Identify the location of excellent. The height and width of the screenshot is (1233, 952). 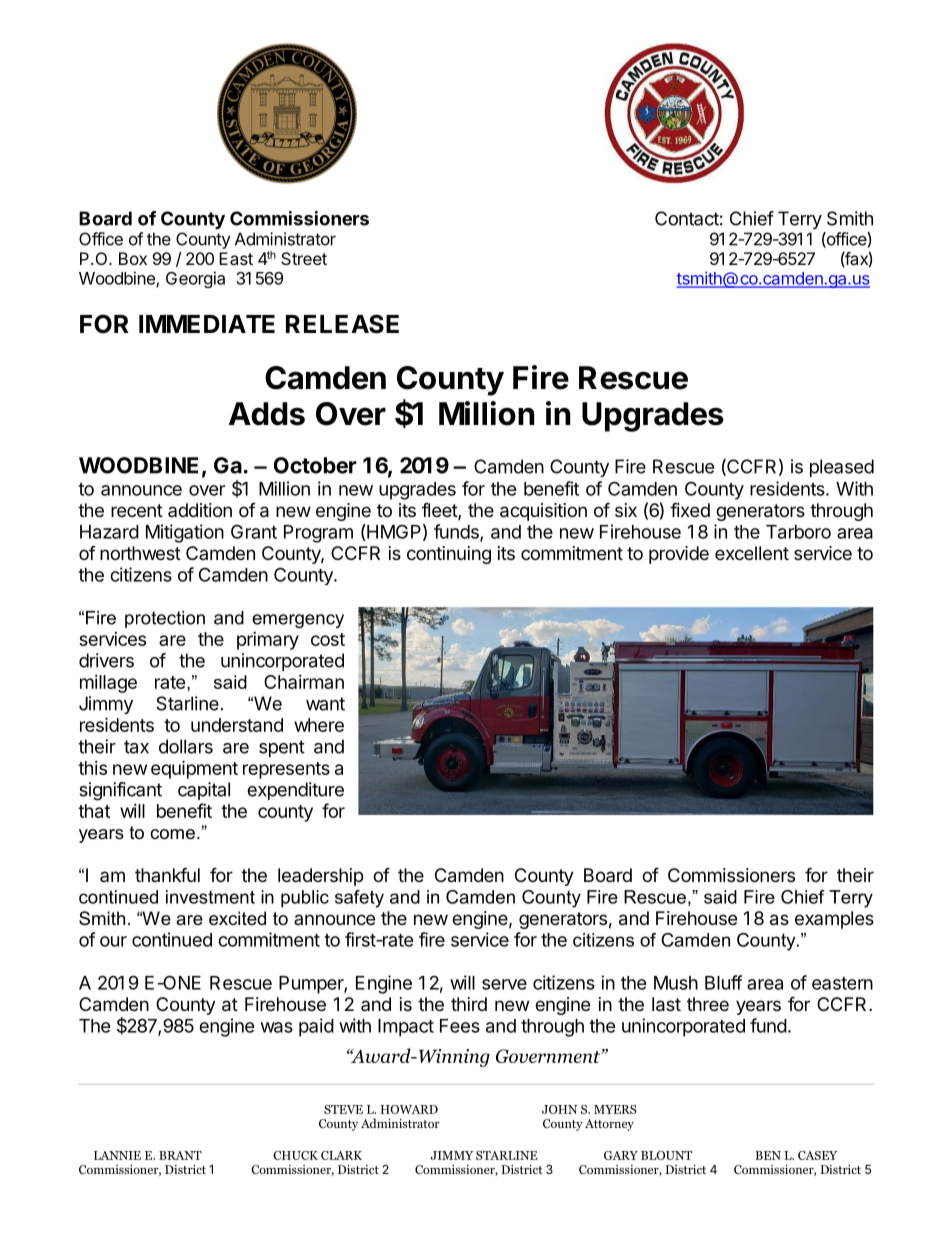
(752, 553).
